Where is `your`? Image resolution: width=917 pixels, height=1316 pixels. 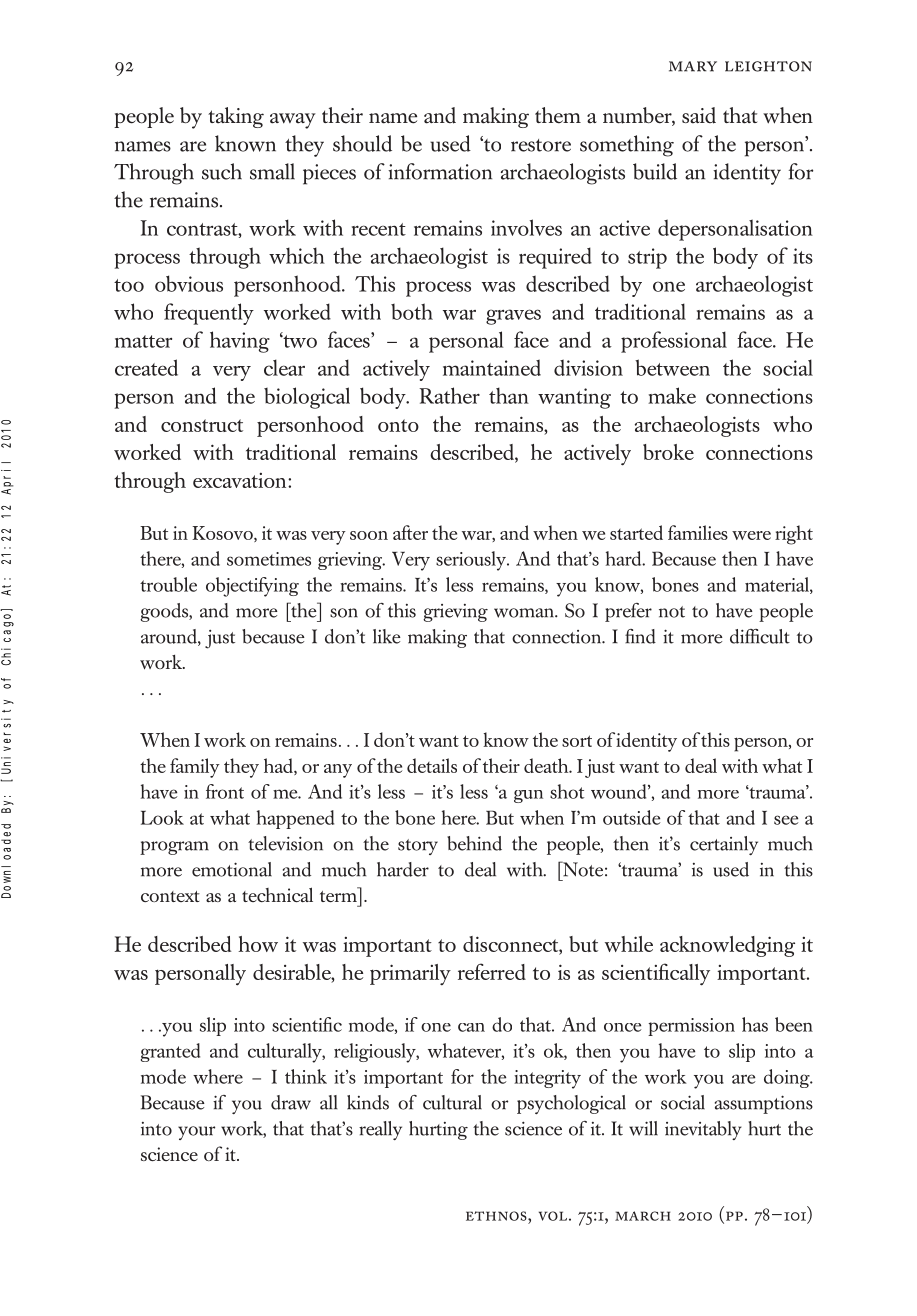
your is located at coordinates (196, 1133).
